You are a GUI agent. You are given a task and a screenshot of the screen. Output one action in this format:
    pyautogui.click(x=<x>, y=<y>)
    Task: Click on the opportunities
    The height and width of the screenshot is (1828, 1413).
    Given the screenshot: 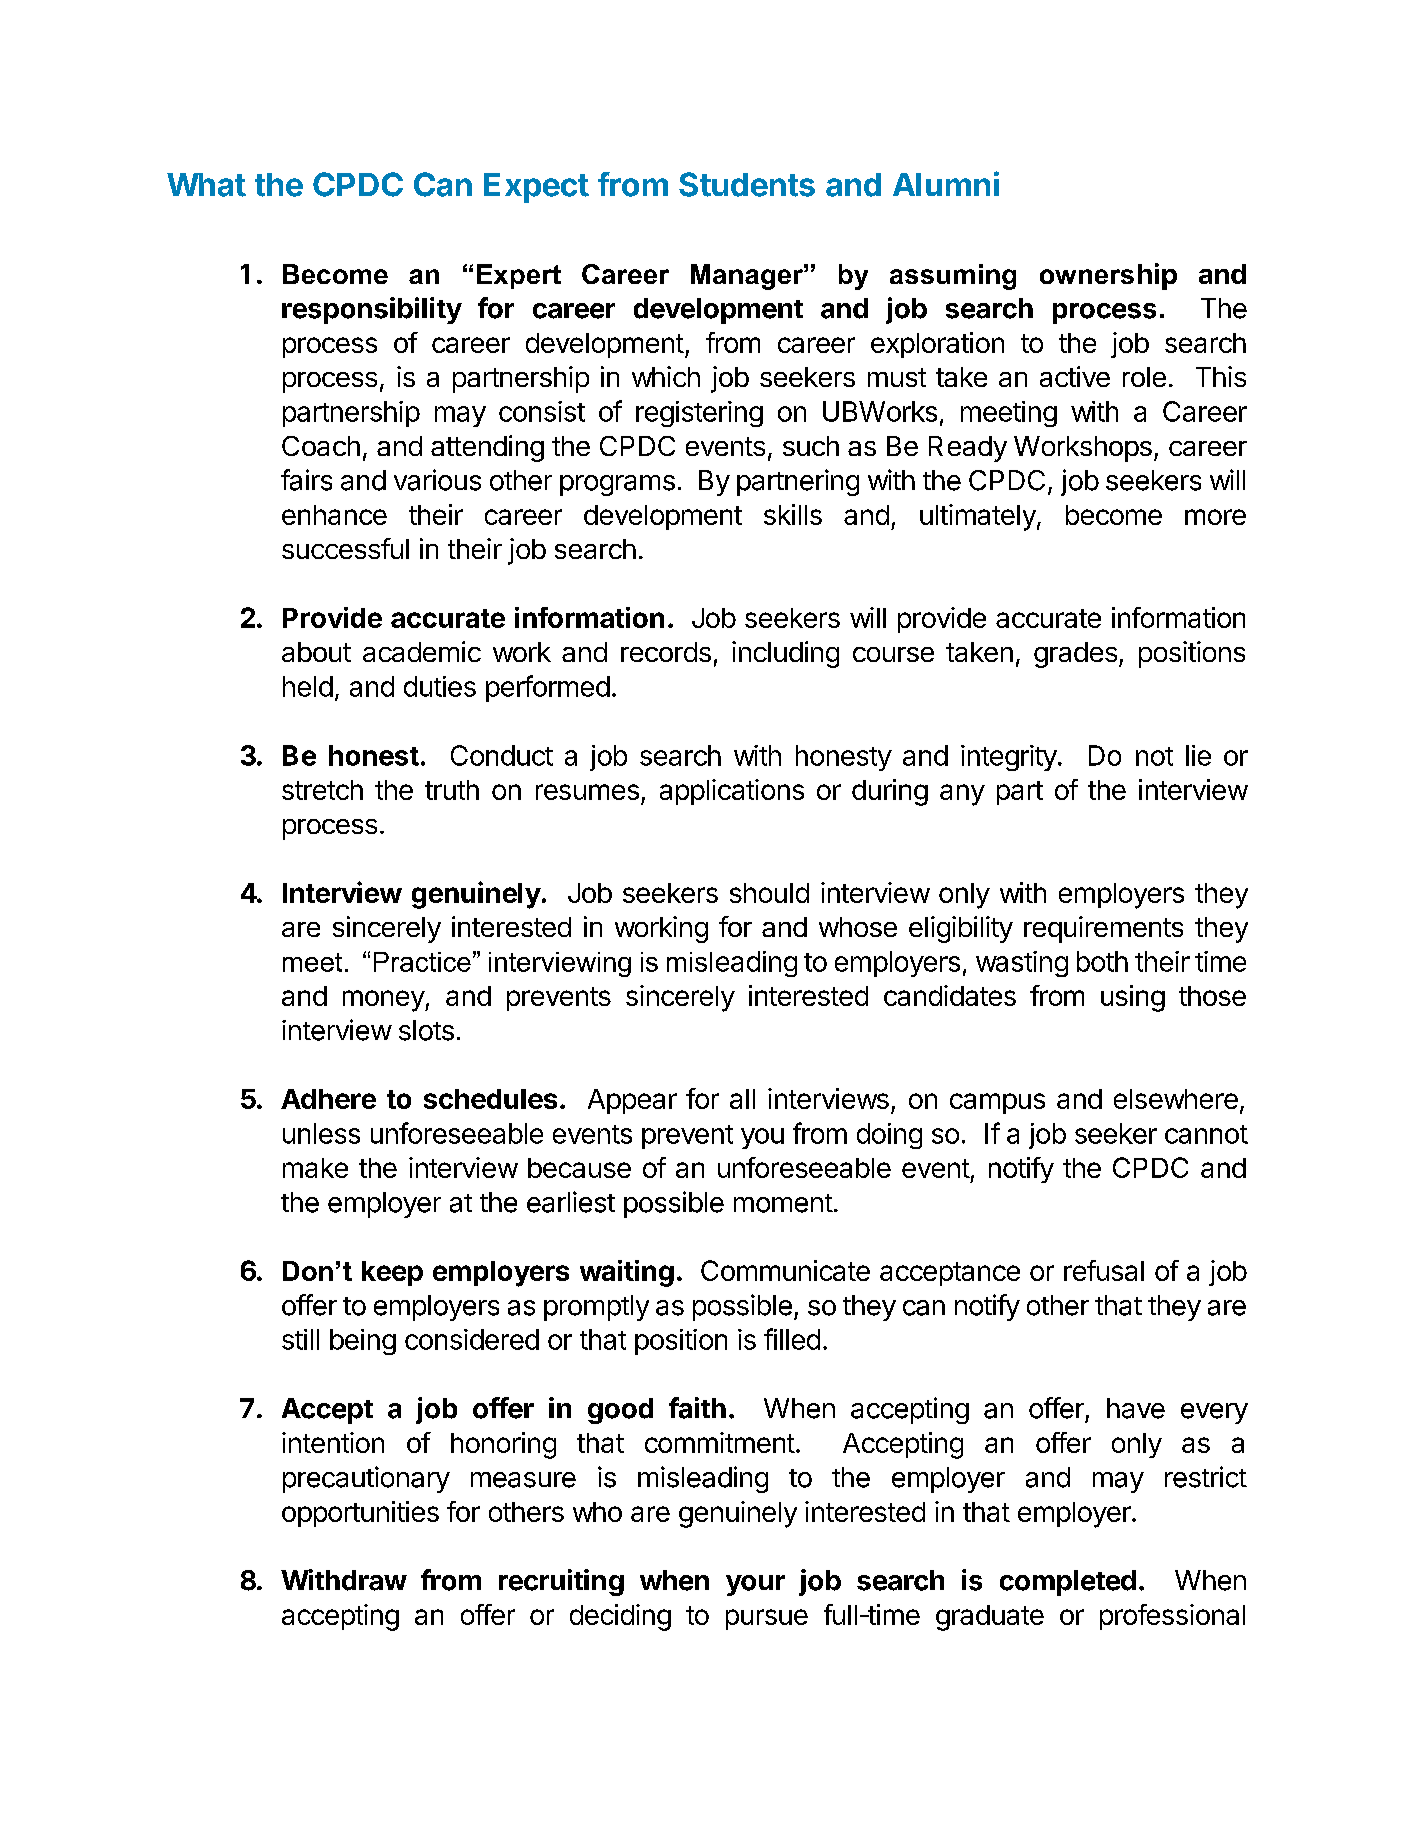 What is the action you would take?
    pyautogui.click(x=360, y=1514)
